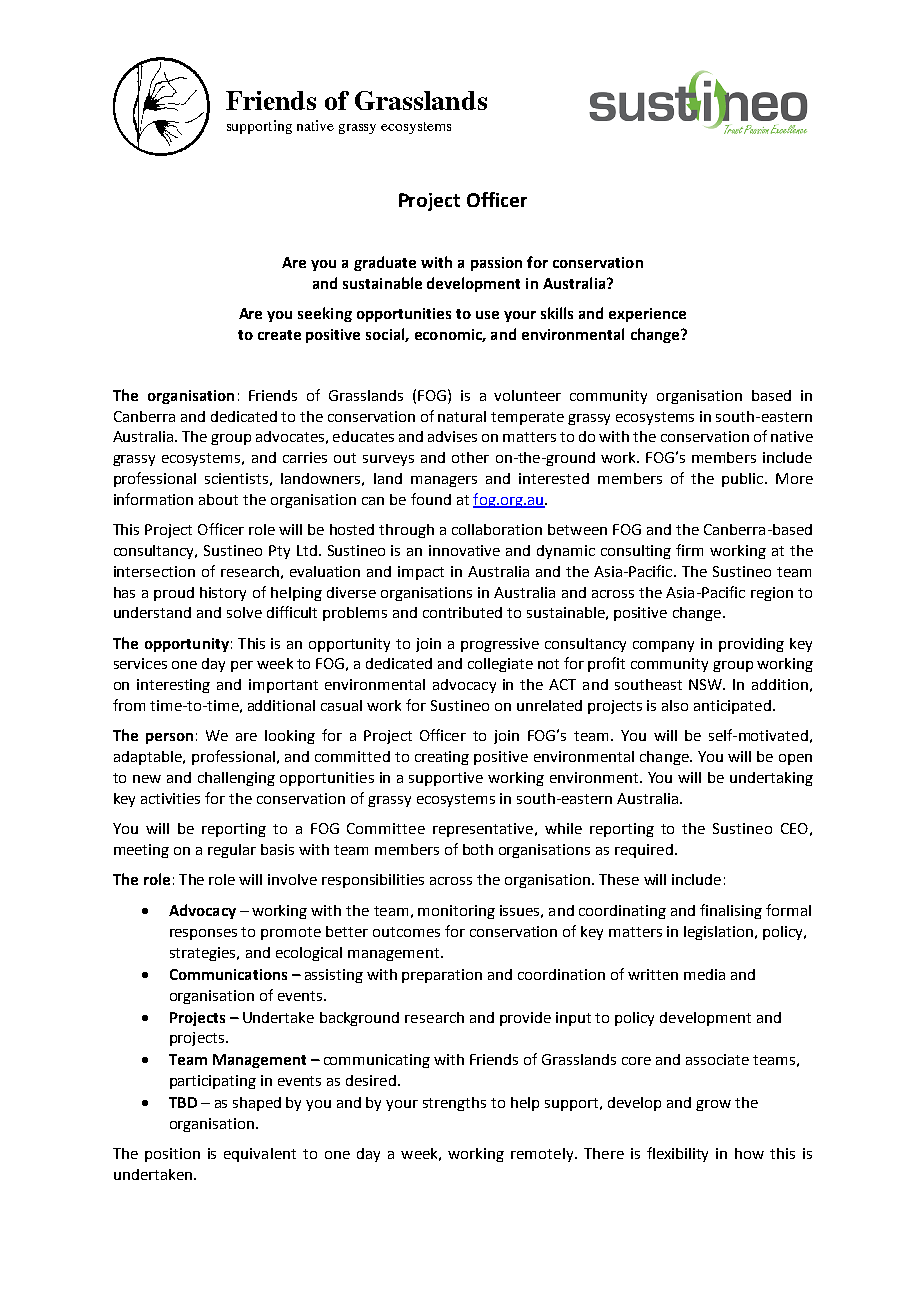 This document has height=1308, width=924. Describe the element at coordinates (487, 315) in the document. I see `use` at that location.
